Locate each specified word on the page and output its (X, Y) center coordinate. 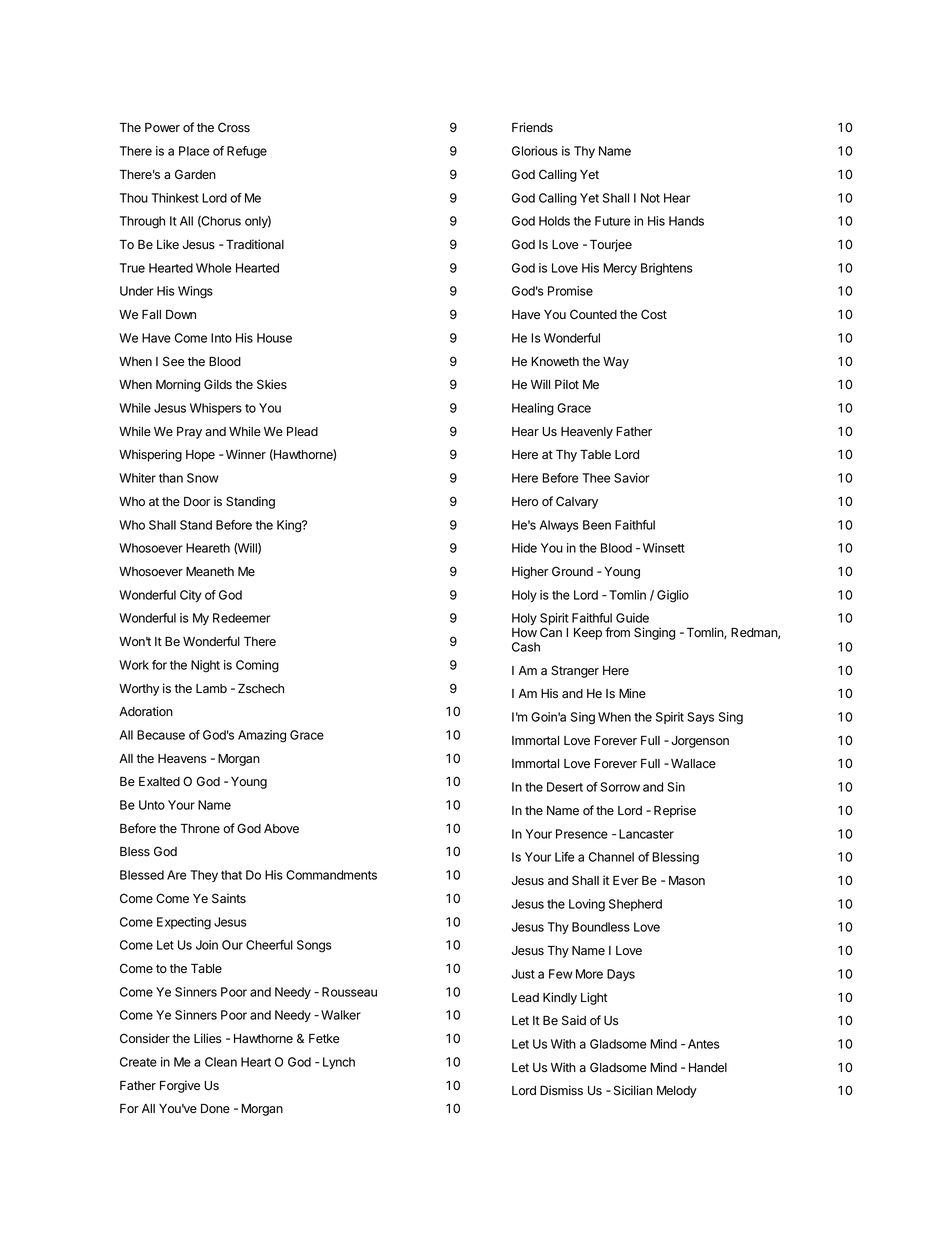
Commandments (331, 875)
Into (221, 338)
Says (700, 718)
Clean (221, 1062)
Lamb (211, 689)
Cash (526, 647)
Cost (654, 314)
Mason (687, 880)
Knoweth (555, 362)
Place (194, 151)
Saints (229, 898)
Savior (632, 478)
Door (197, 502)
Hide (524, 548)
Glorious (535, 151)
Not (650, 198)
